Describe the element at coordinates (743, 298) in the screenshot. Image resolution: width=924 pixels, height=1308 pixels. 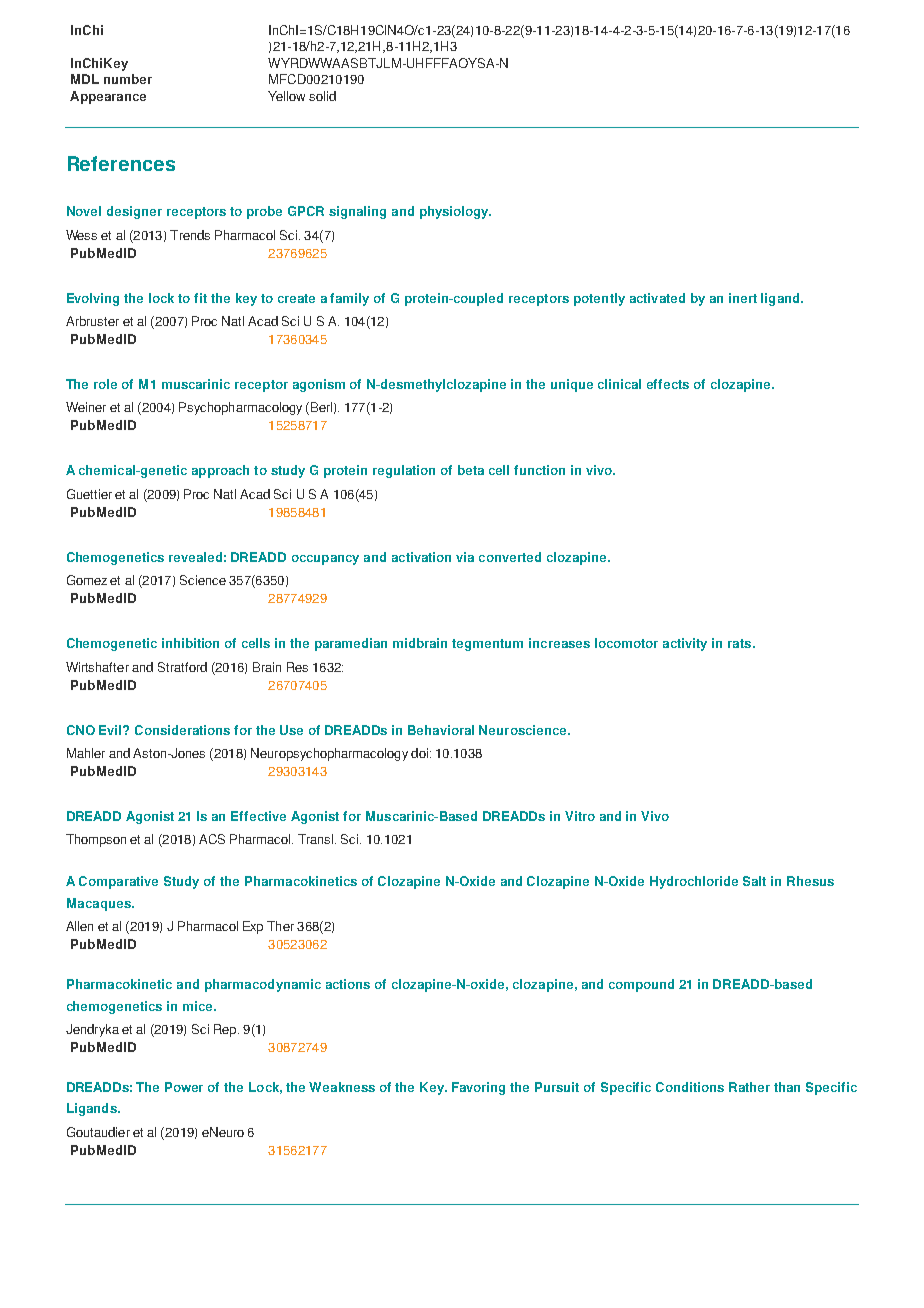
I see `inert` at that location.
